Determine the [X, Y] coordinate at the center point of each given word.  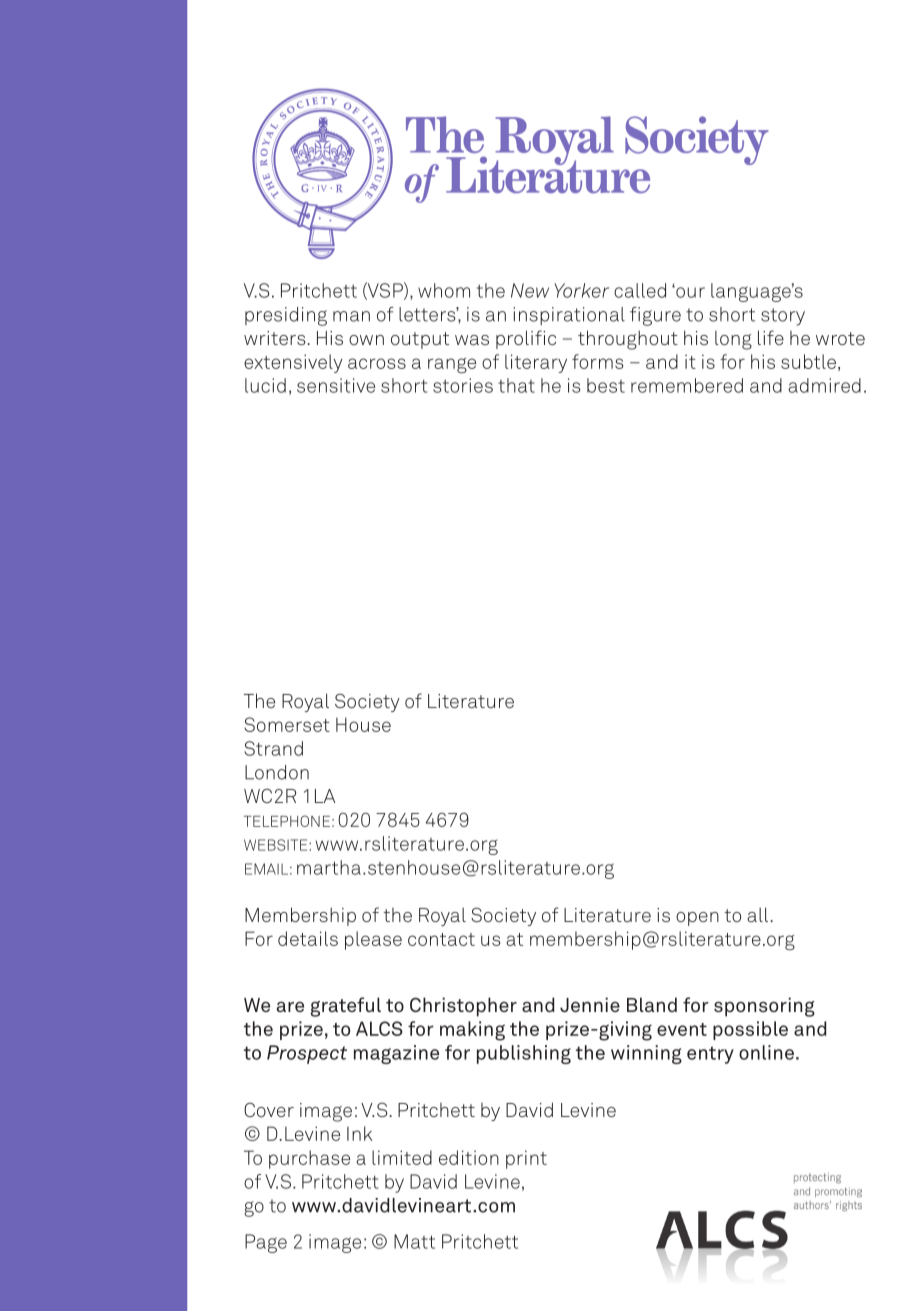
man [351, 316]
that [516, 385]
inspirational [569, 316]
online [766, 1052]
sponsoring [764, 1007]
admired [824, 385]
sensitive [336, 385]
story [783, 317]
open [697, 919]
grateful [346, 1007]
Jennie [590, 1004]
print [526, 1159]
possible [750, 1030]
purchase [309, 1159]
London [277, 772]
